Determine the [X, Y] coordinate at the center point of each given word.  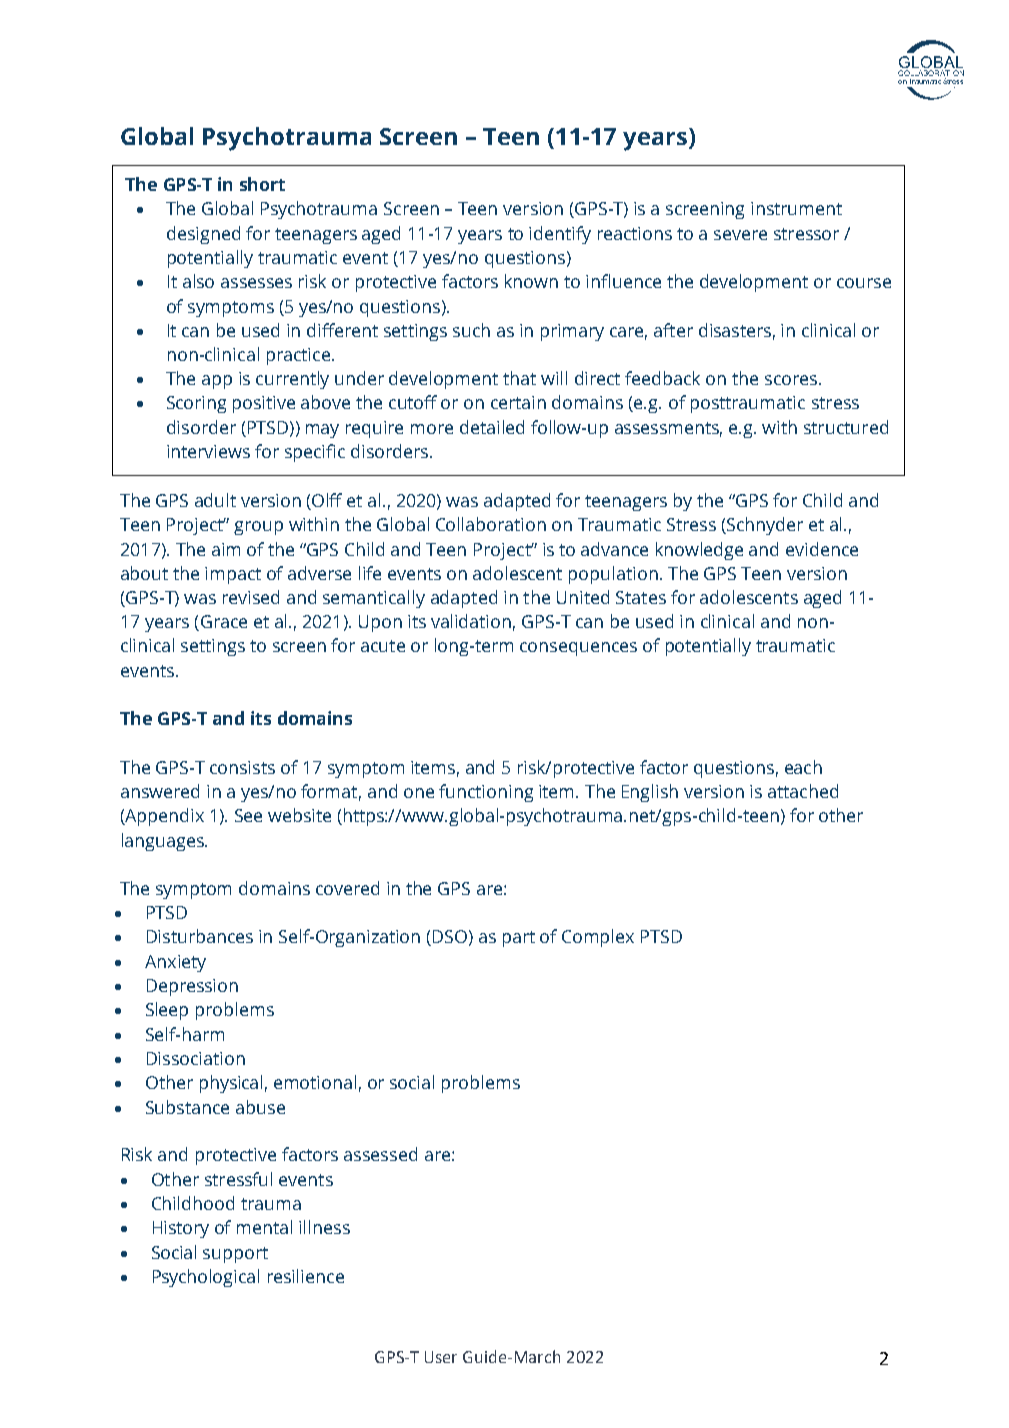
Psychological [206, 1278]
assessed [380, 1154]
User [441, 1357]
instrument [796, 208]
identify [560, 235]
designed [203, 235]
